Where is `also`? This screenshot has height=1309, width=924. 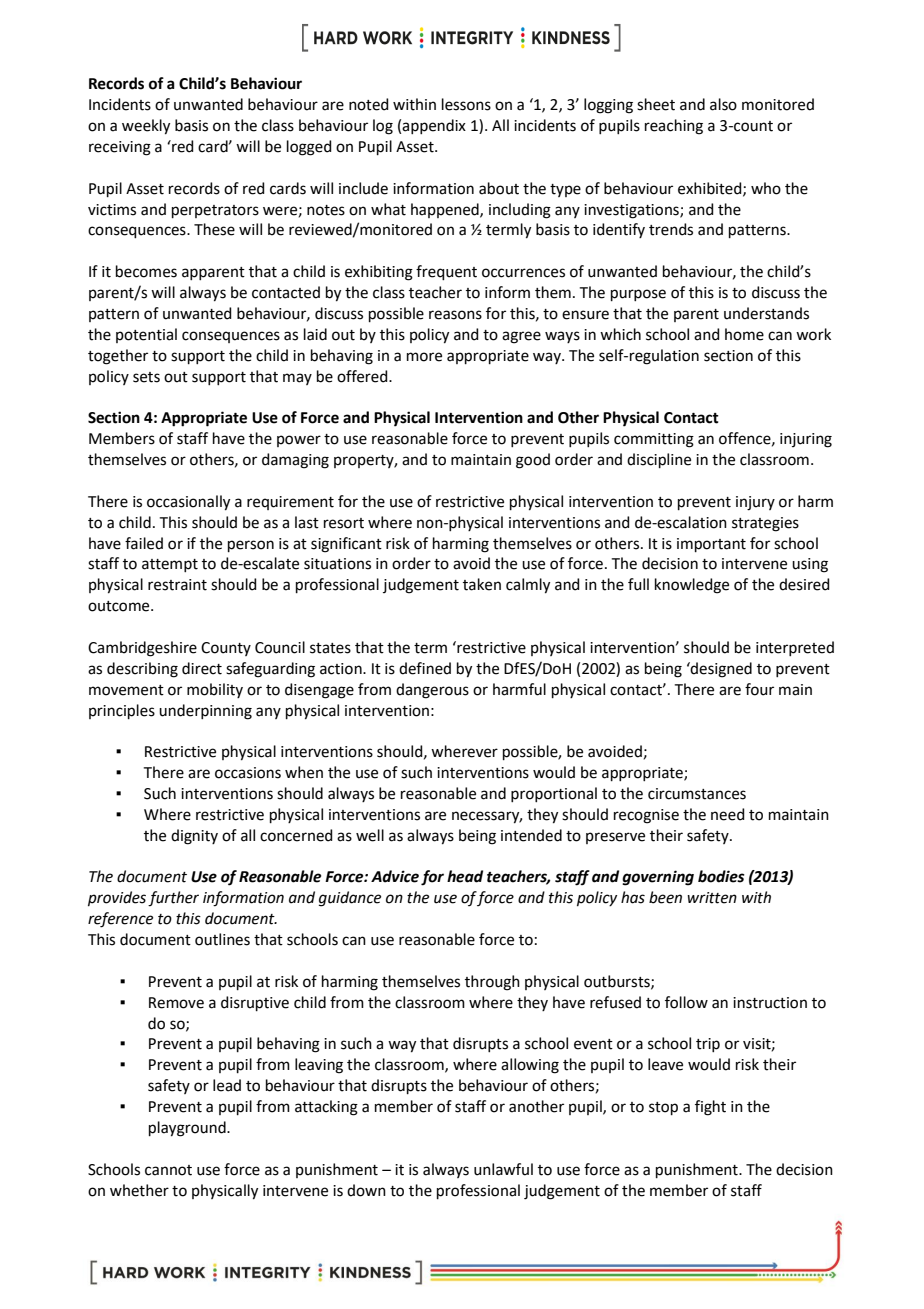
also is located at coordinates (723, 104).
